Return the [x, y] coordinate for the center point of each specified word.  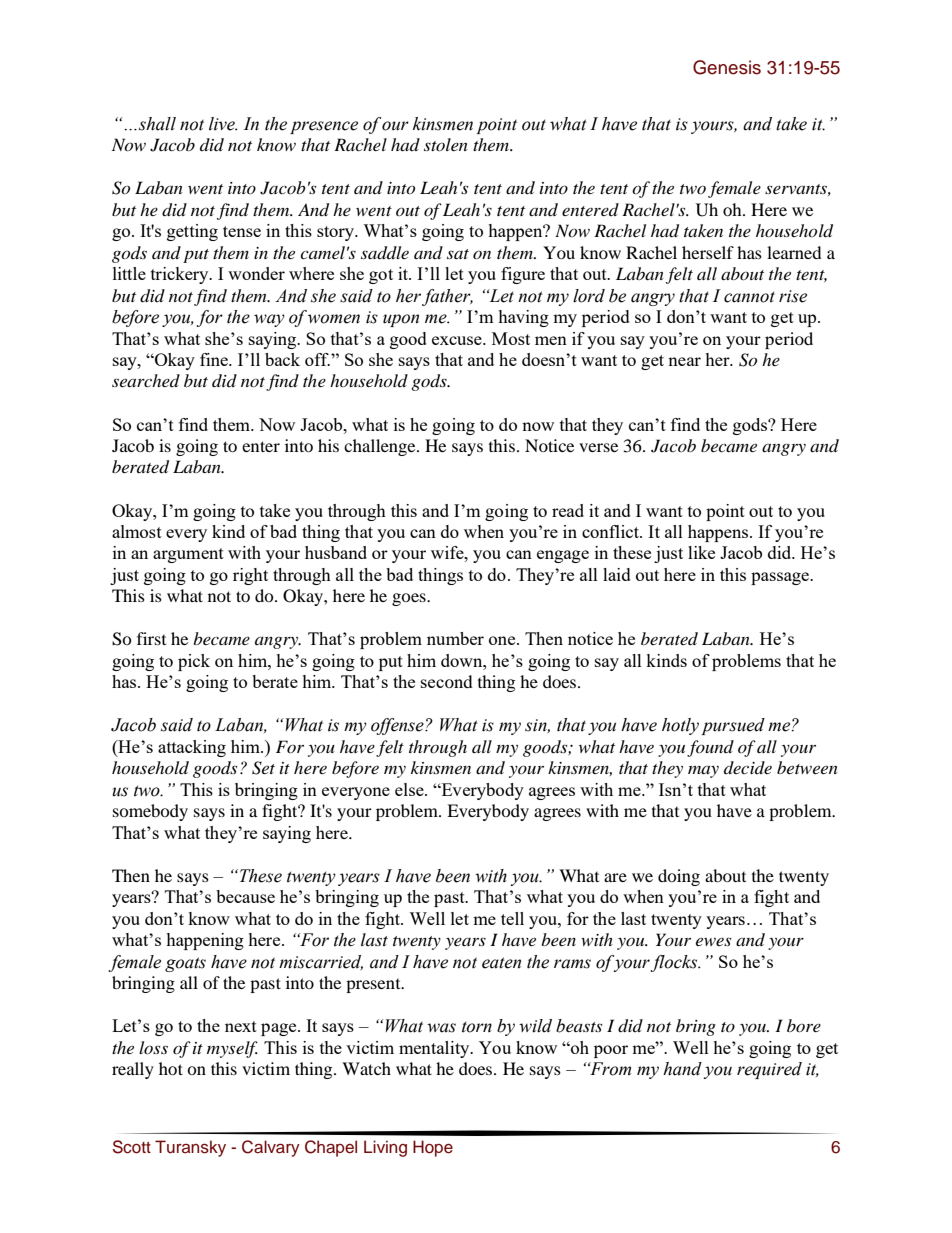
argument [188, 555]
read [568, 510]
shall [157, 124]
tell [512, 918]
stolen [446, 144]
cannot [749, 297]
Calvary [271, 1148]
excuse [458, 340]
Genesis [727, 67]
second [447, 681]
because [245, 896]
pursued [733, 726]
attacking [192, 748]
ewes [713, 941]
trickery [181, 275]
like [701, 552]
